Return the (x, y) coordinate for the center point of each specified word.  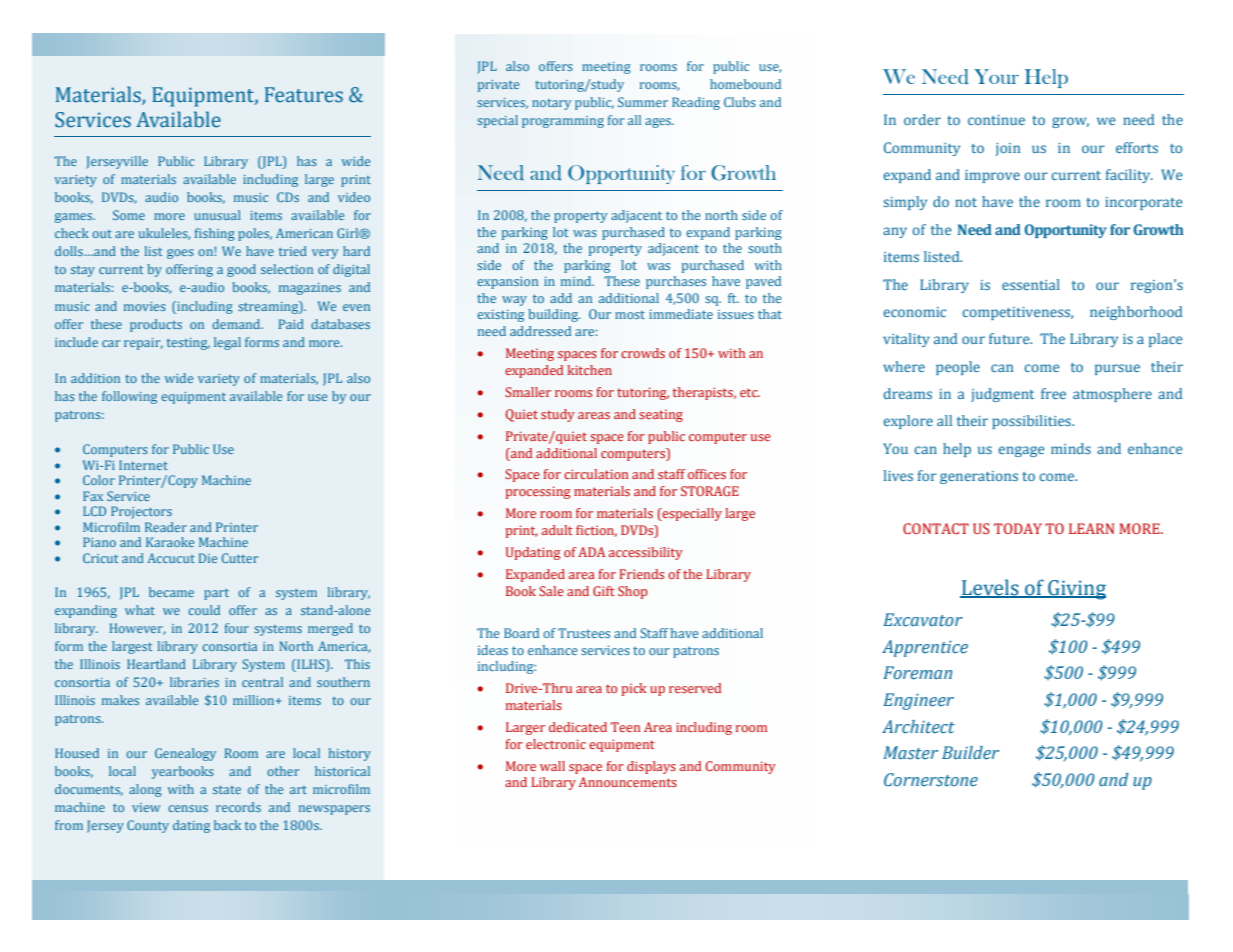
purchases (676, 282)
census (188, 808)
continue (996, 120)
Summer (643, 102)
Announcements (628, 782)
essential (1031, 284)
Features (304, 95)
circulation (596, 474)
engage (1021, 451)
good (241, 270)
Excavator (923, 620)
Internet (143, 465)
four (237, 628)
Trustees (584, 633)
